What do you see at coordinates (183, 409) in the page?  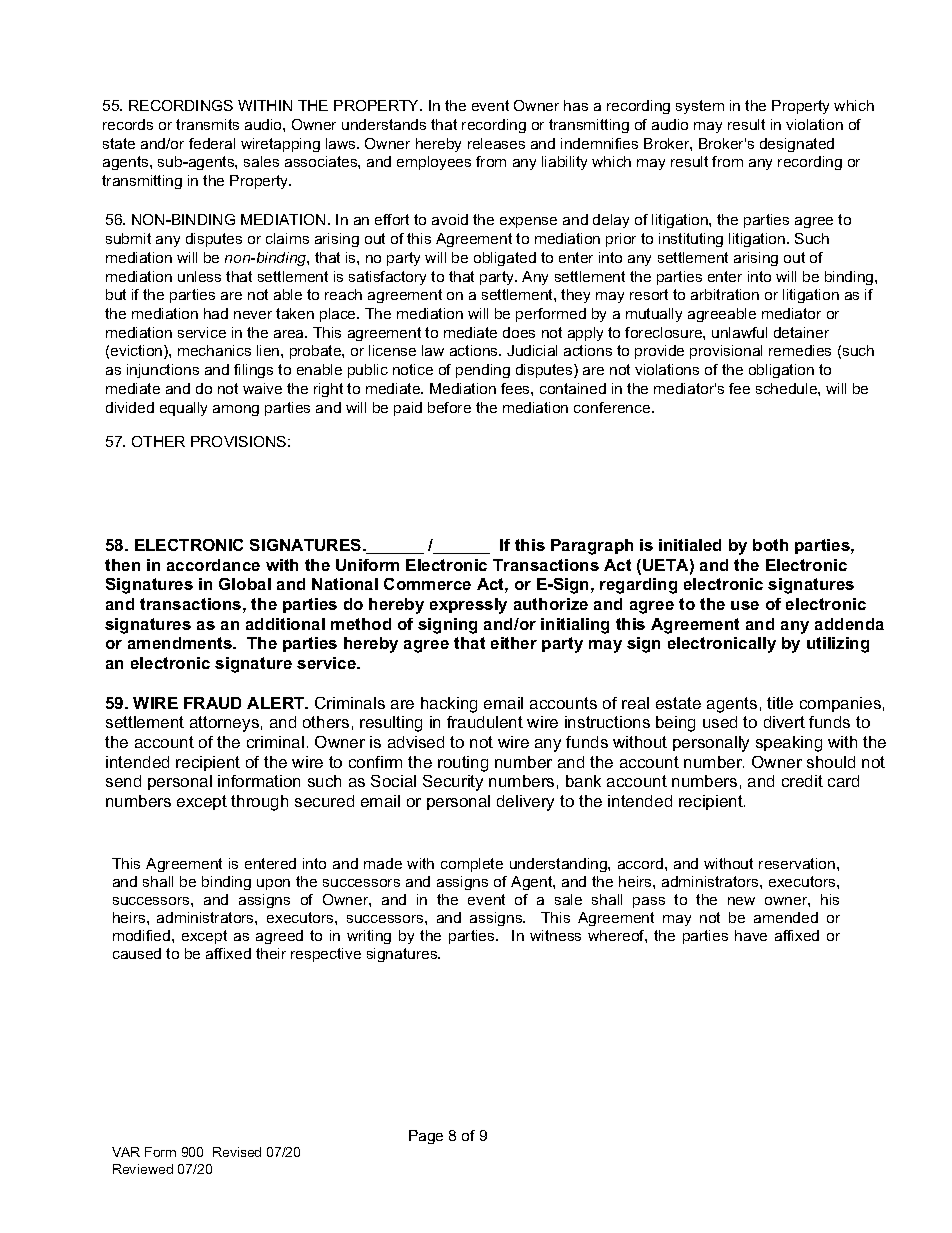 I see `equally` at bounding box center [183, 409].
